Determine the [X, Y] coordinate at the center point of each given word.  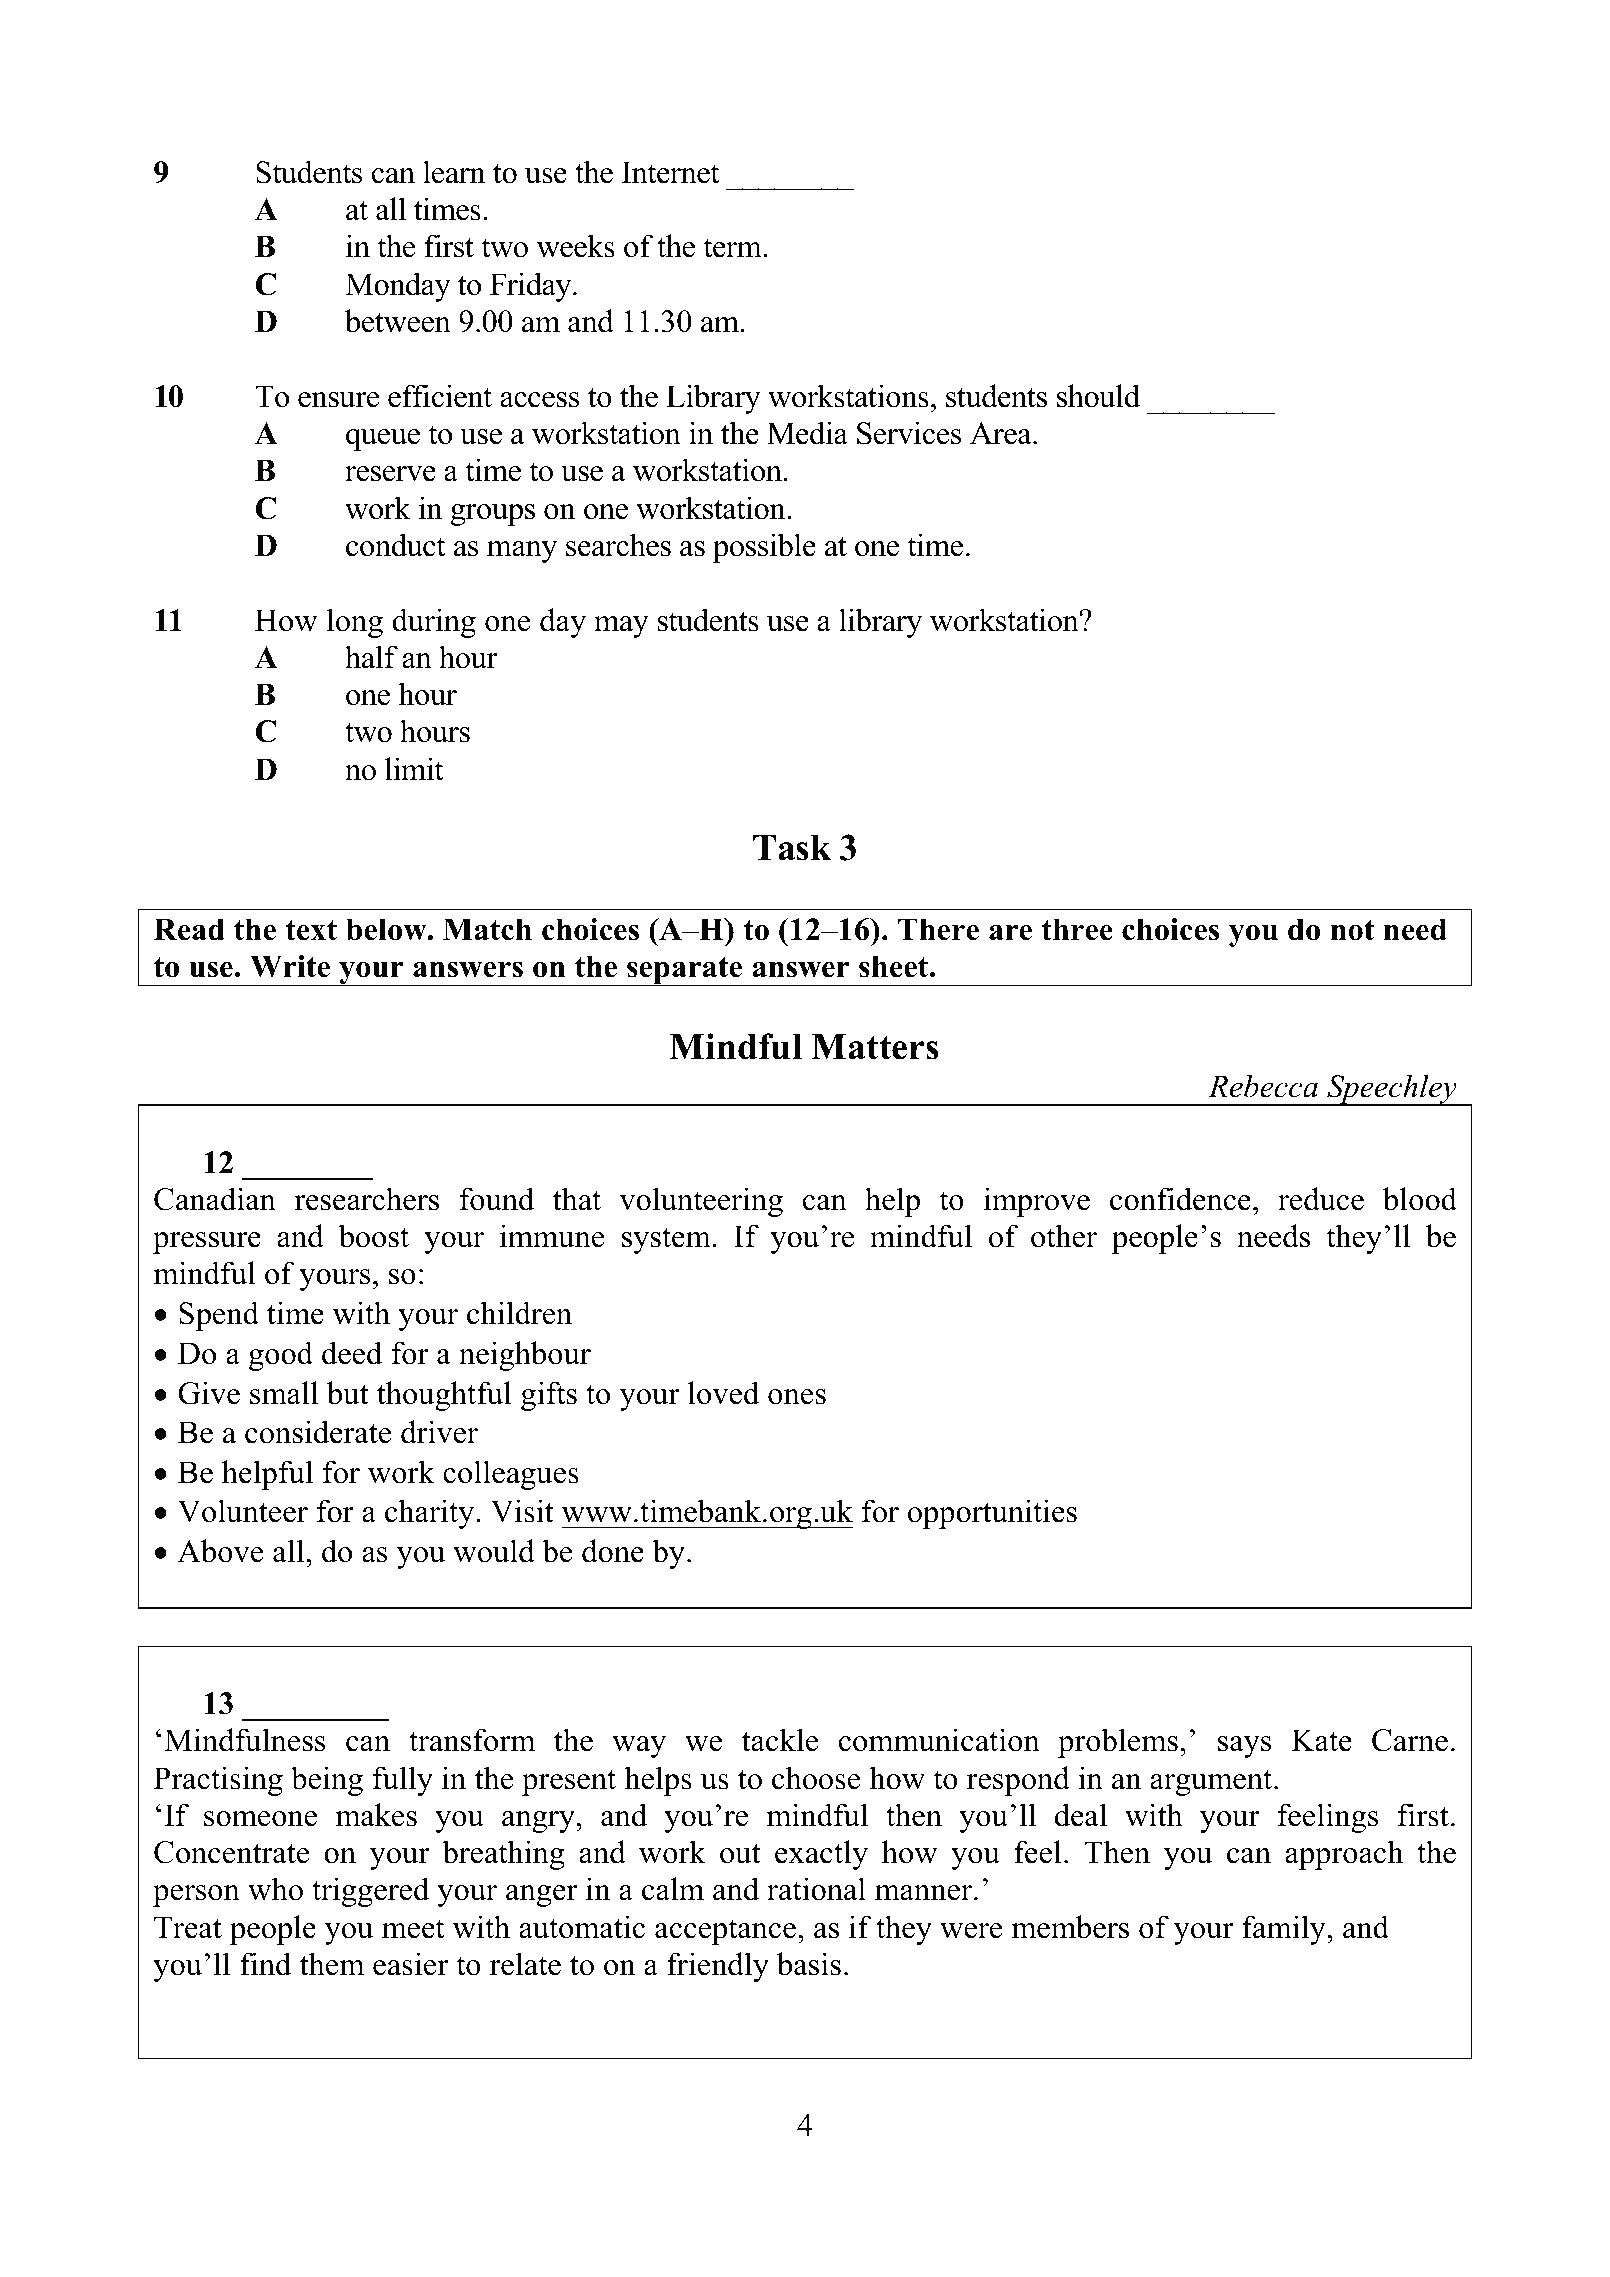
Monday [398, 287]
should [1098, 396]
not [1352, 930]
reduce [1321, 1199]
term [733, 248]
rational [816, 1889]
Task [792, 848]
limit [414, 769]
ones [797, 1397]
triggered [370, 1892]
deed [352, 1353]
